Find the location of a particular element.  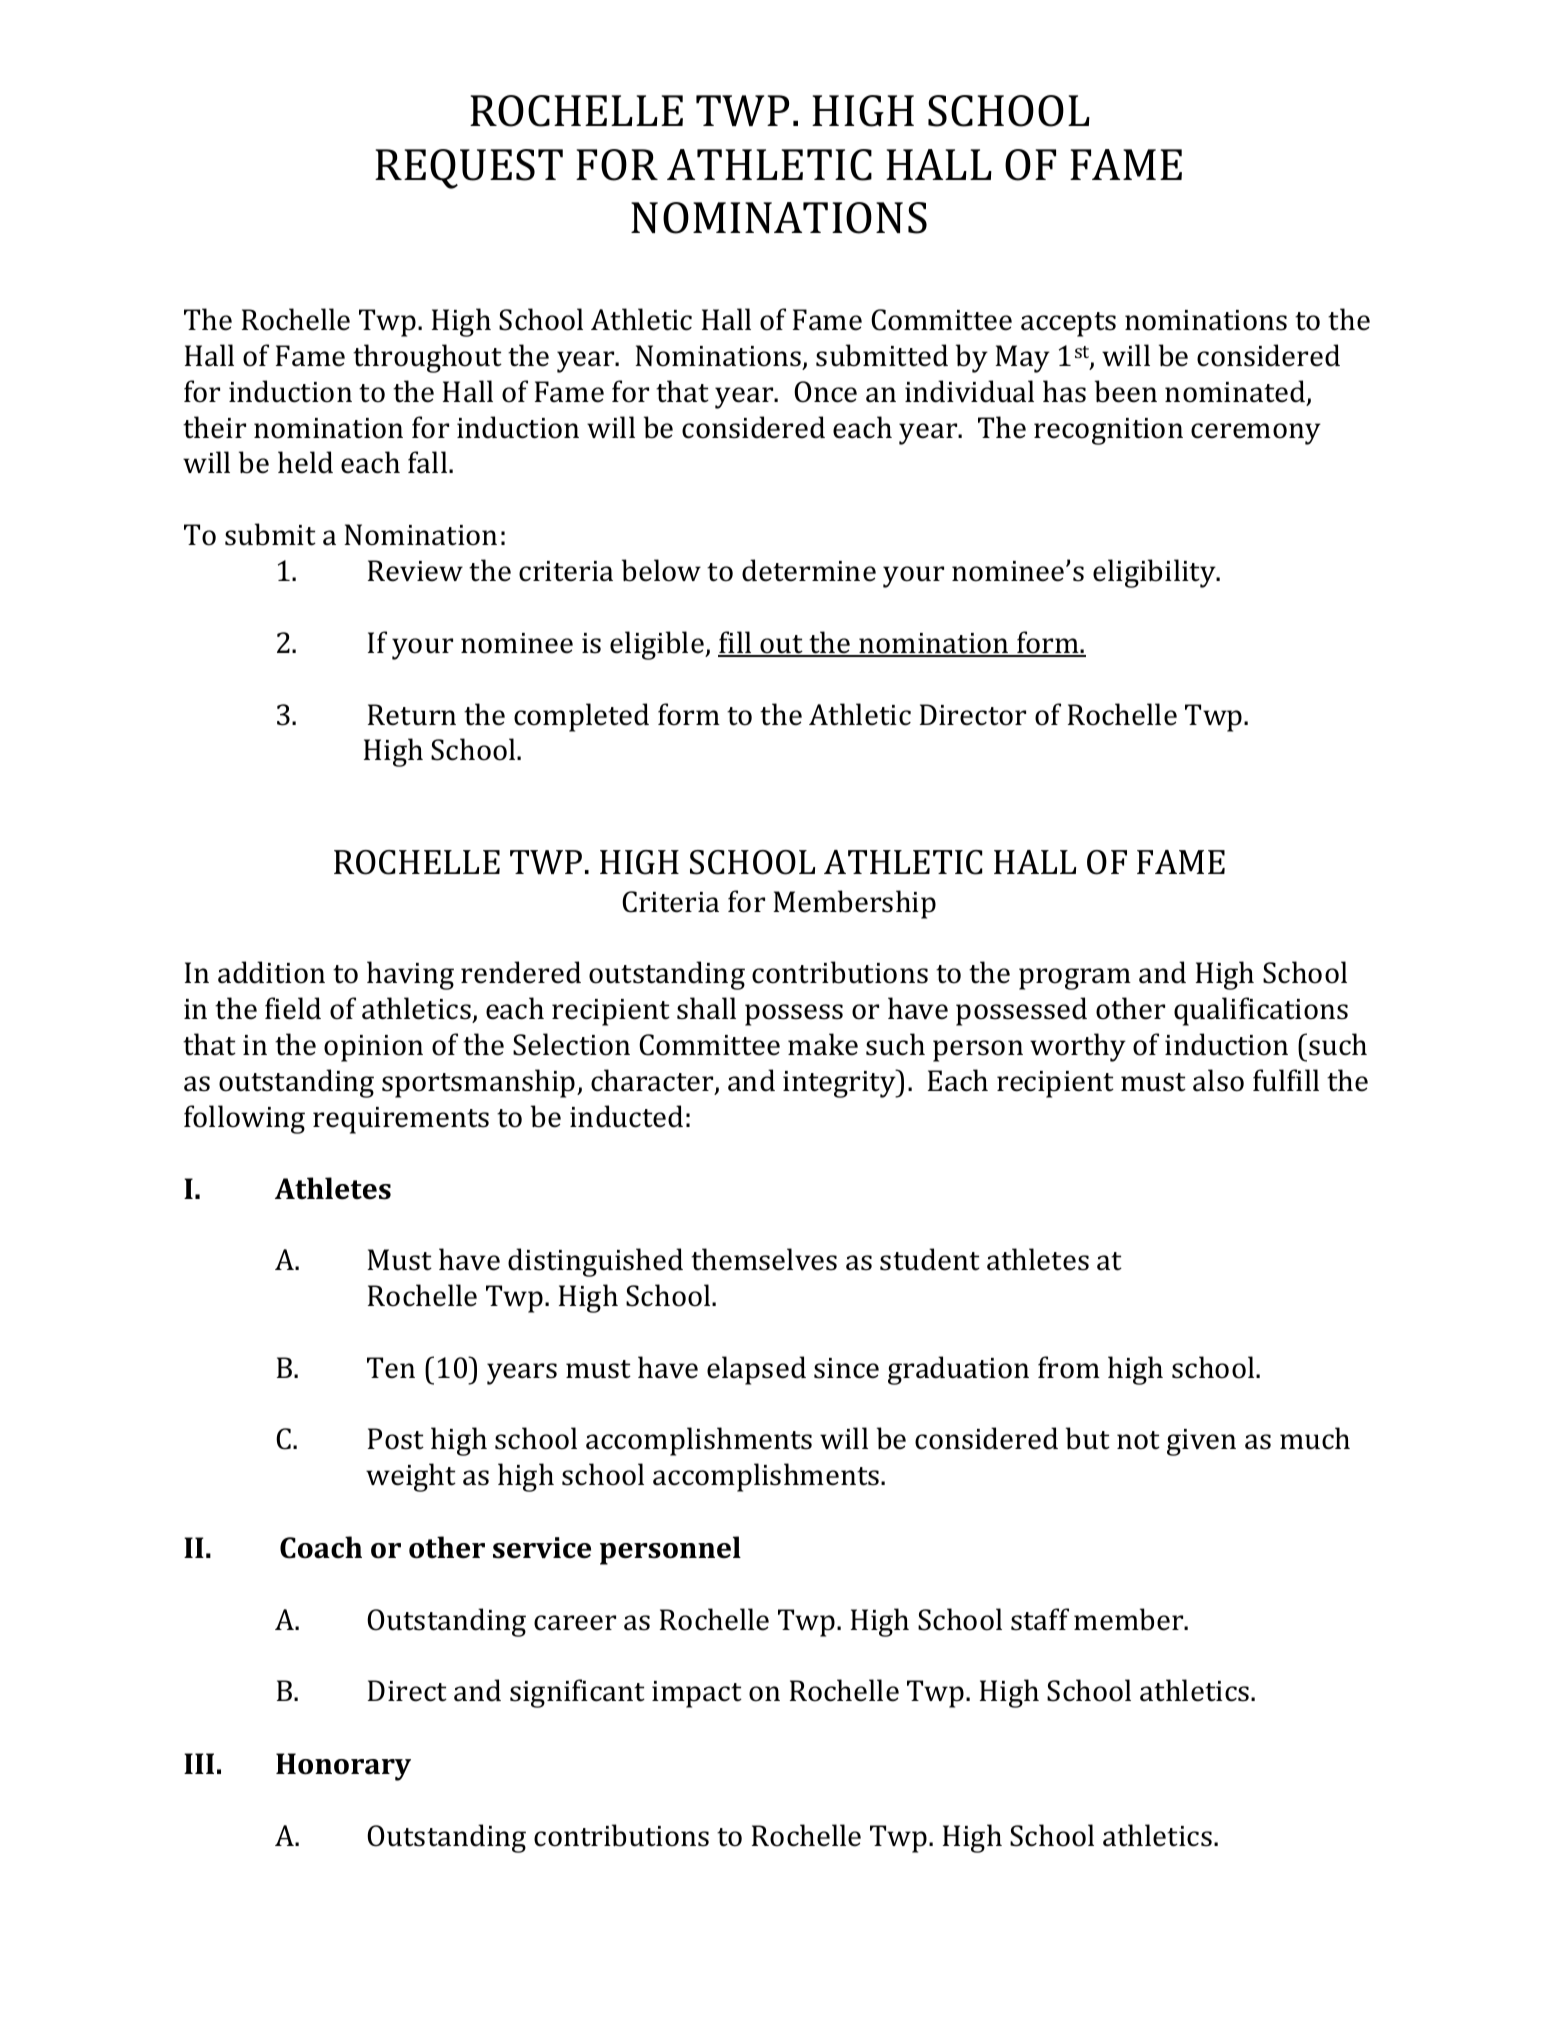

eligibility is located at coordinates (1155, 573).
